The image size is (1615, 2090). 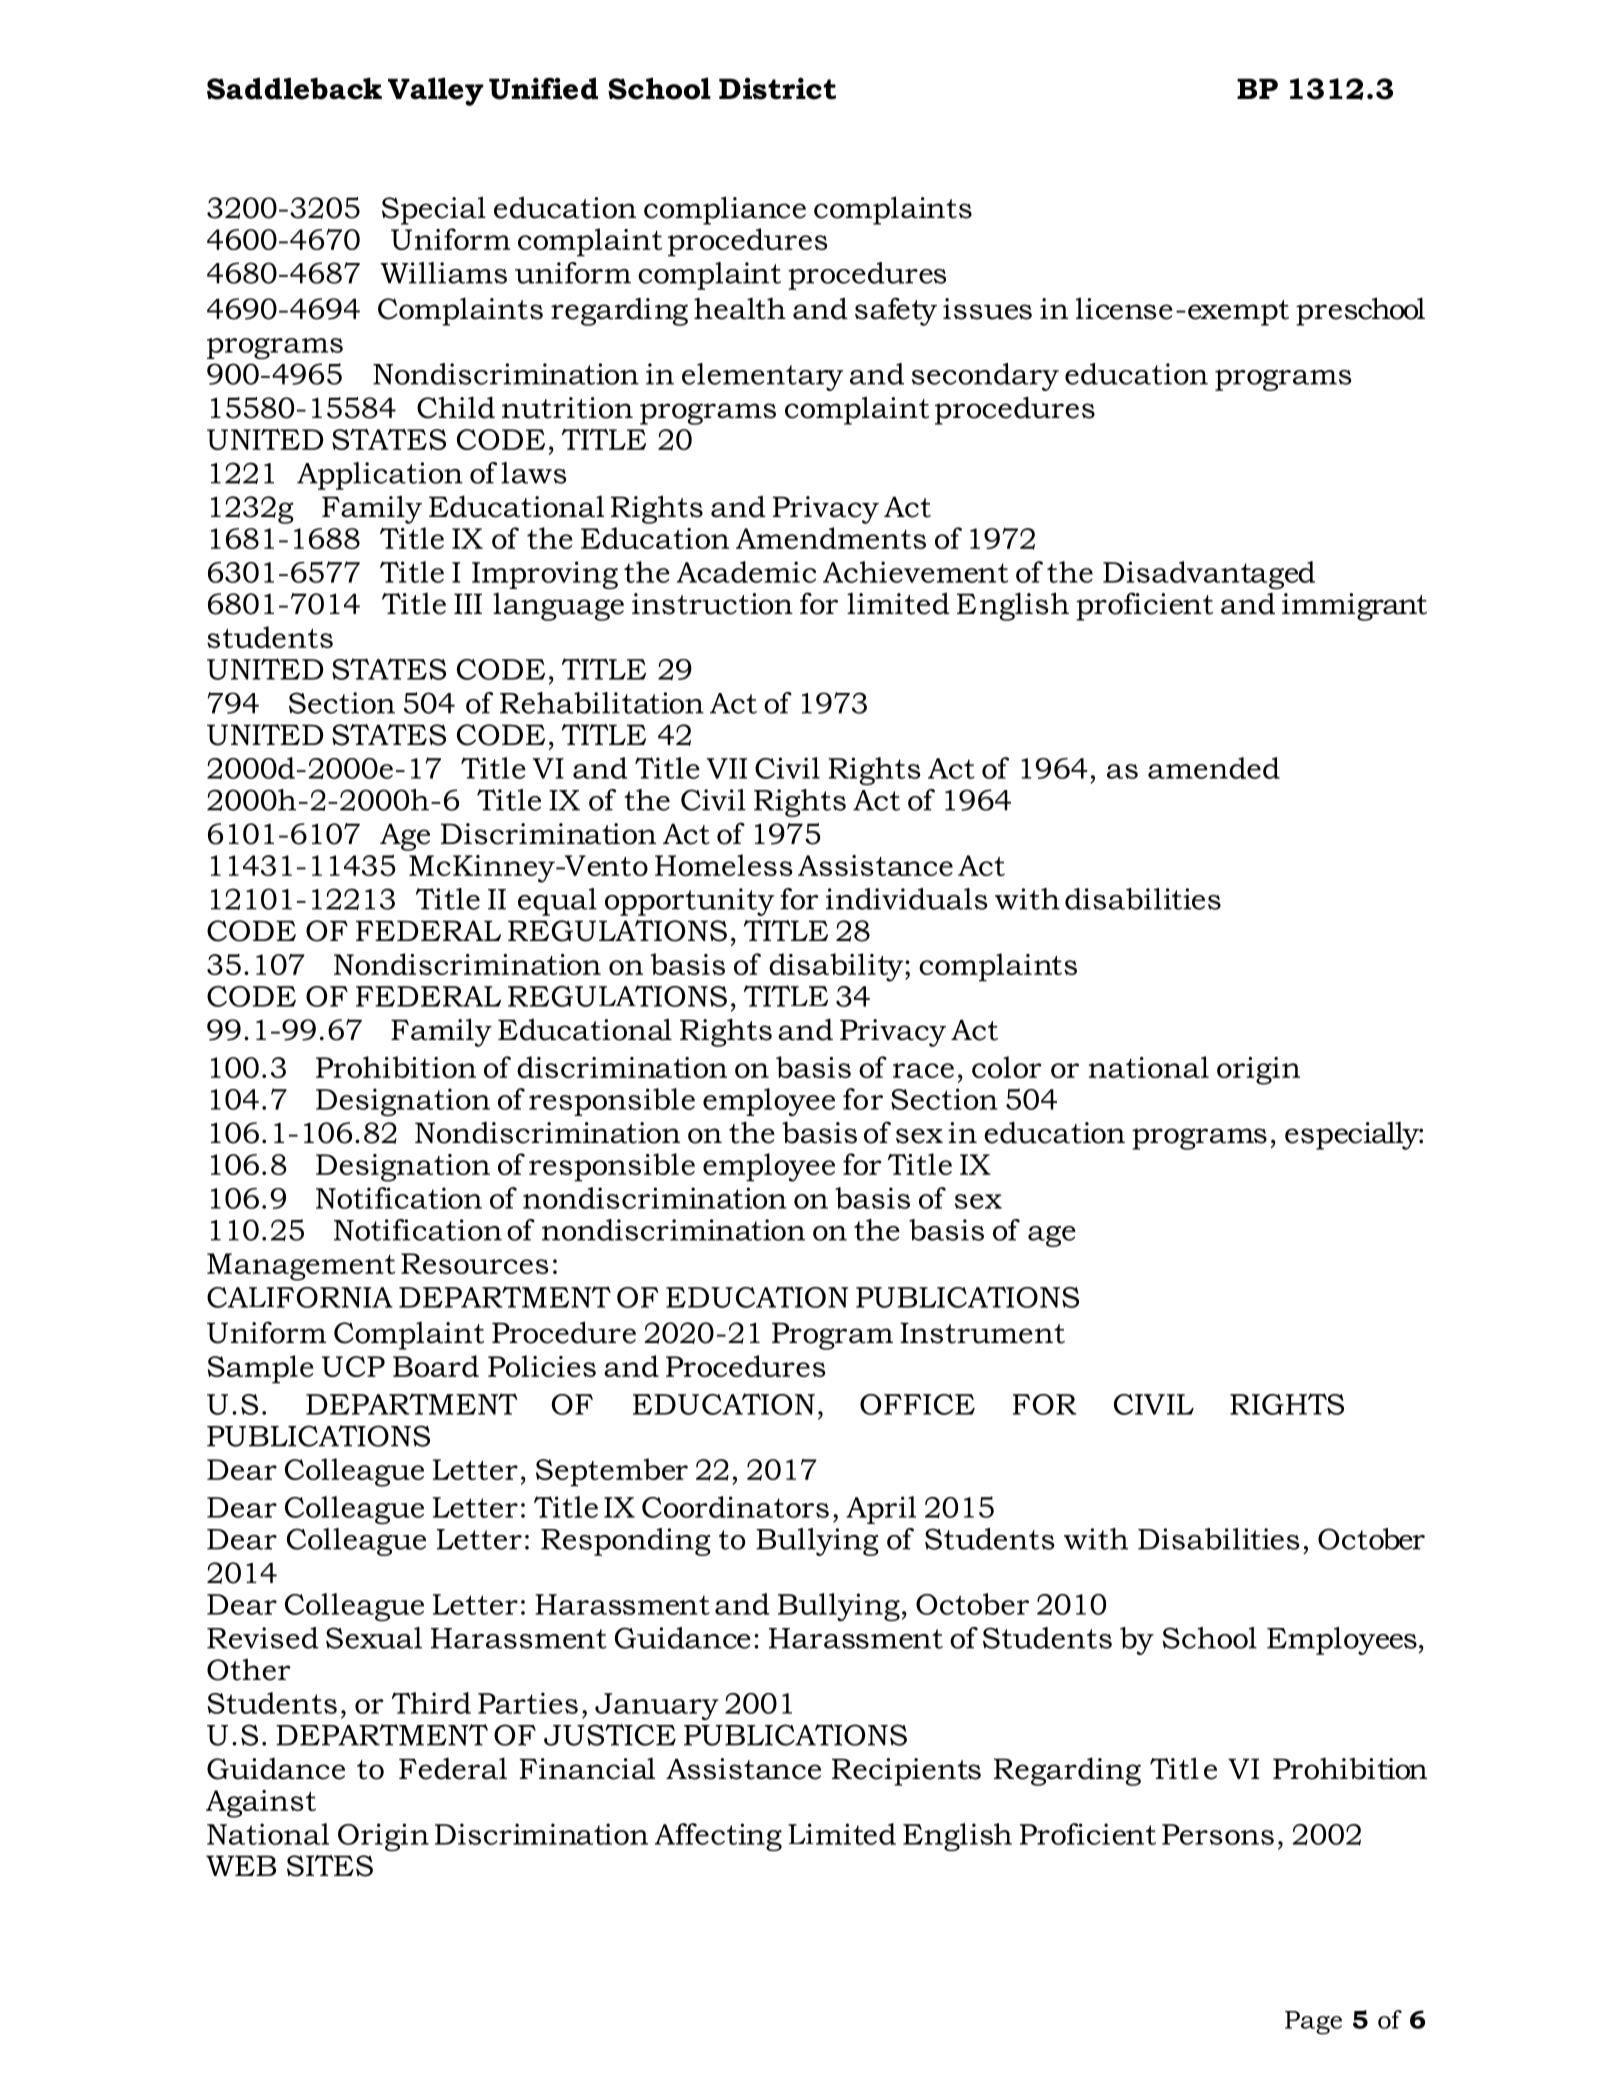 I want to click on color, so click(x=1007, y=1067).
